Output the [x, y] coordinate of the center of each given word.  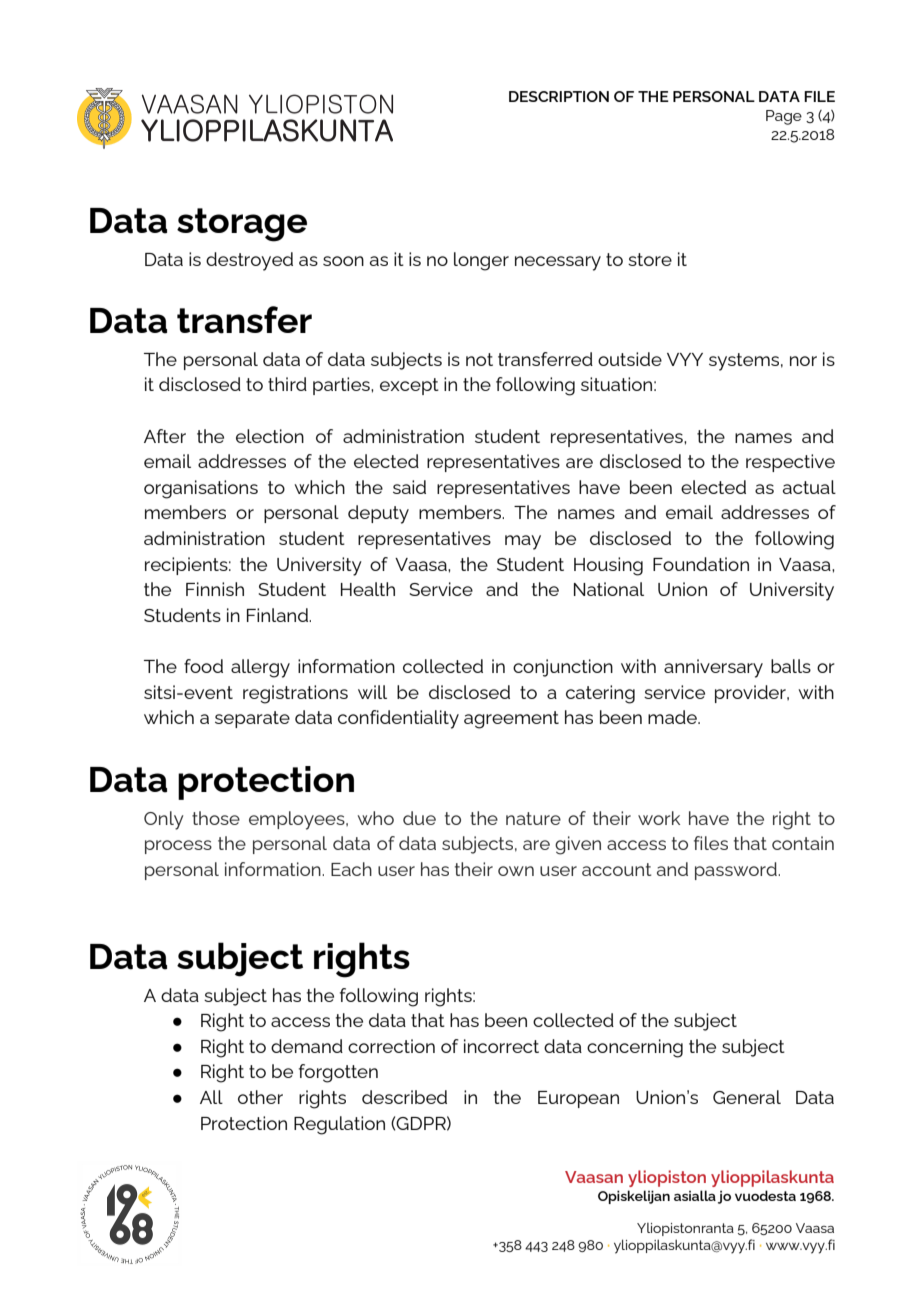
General [747, 1097]
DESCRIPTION [559, 96]
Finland [278, 615]
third [287, 384]
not [479, 359]
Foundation [701, 564]
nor [803, 361]
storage [242, 225]
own [516, 871]
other [260, 1097]
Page [784, 117]
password [737, 871]
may [523, 542]
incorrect [501, 1046]
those [216, 818]
